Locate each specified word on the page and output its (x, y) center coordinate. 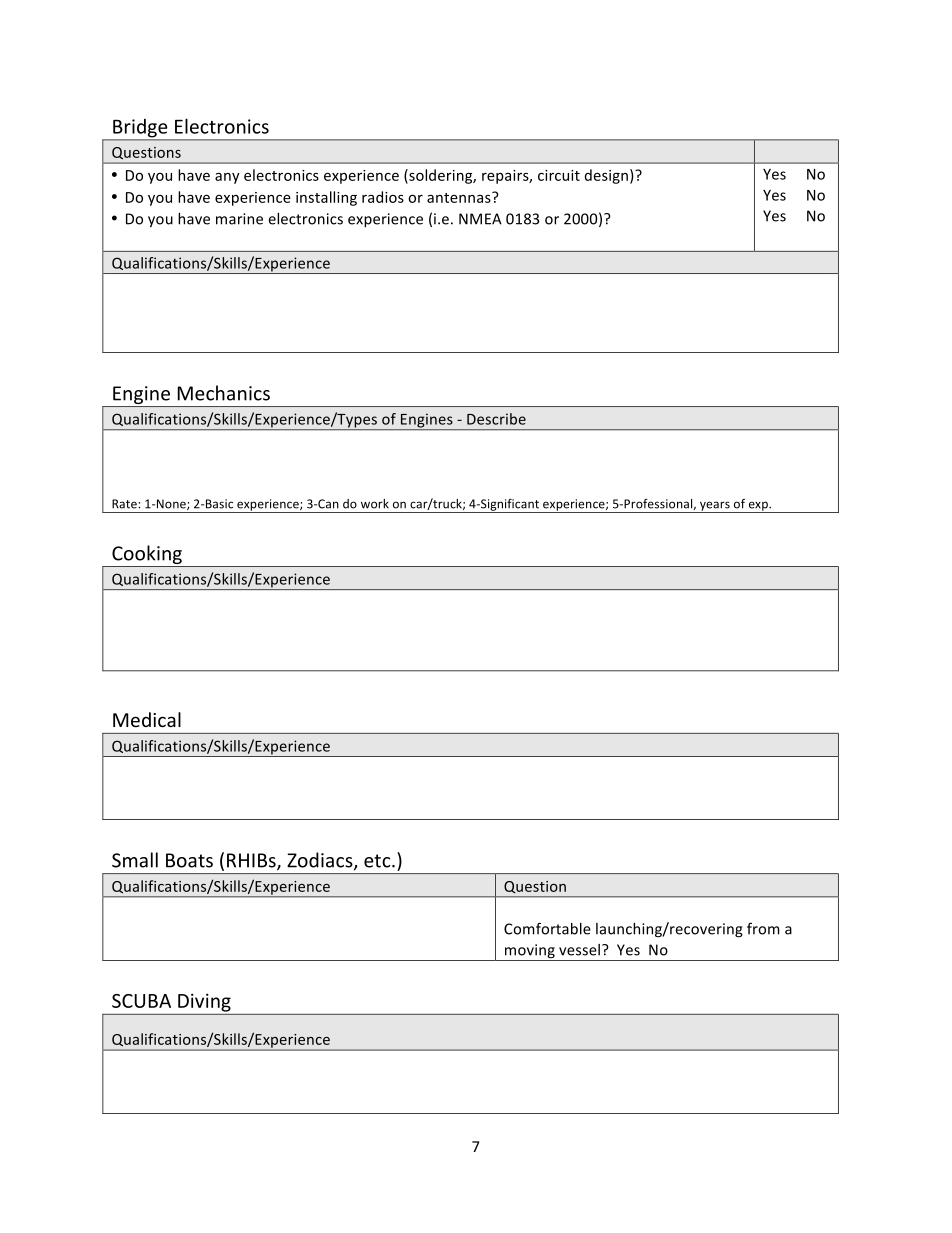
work (375, 504)
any (227, 178)
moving (530, 952)
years (715, 507)
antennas (460, 197)
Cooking (147, 556)
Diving (204, 1002)
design (606, 176)
